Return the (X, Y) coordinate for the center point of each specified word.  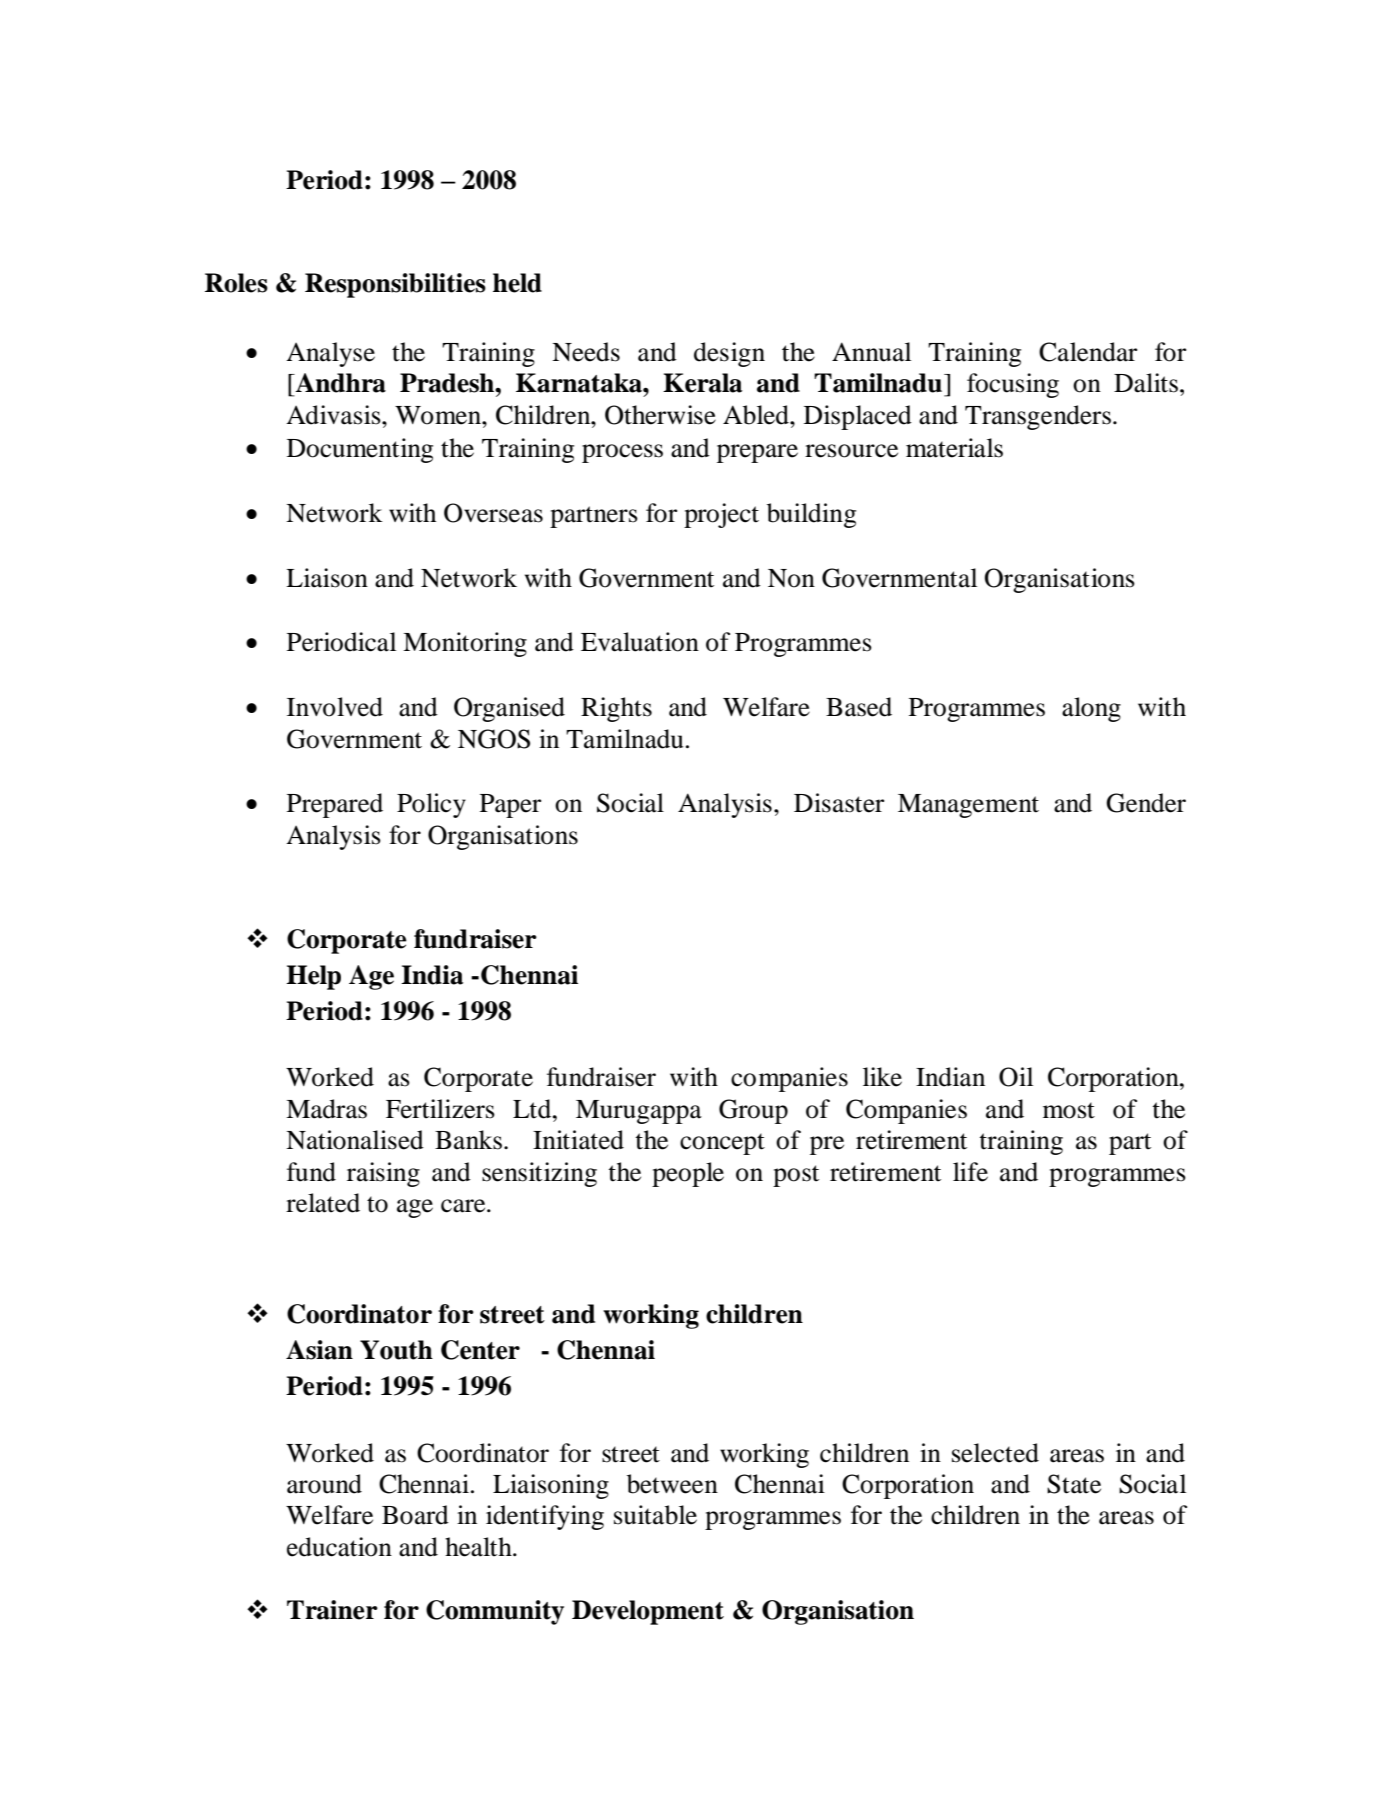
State (1074, 1484)
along (1091, 709)
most (1069, 1110)
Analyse (330, 354)
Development (648, 1612)
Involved (335, 707)
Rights (616, 709)
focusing (1013, 385)
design (729, 354)
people (688, 1174)
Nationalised (355, 1140)
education (339, 1547)
